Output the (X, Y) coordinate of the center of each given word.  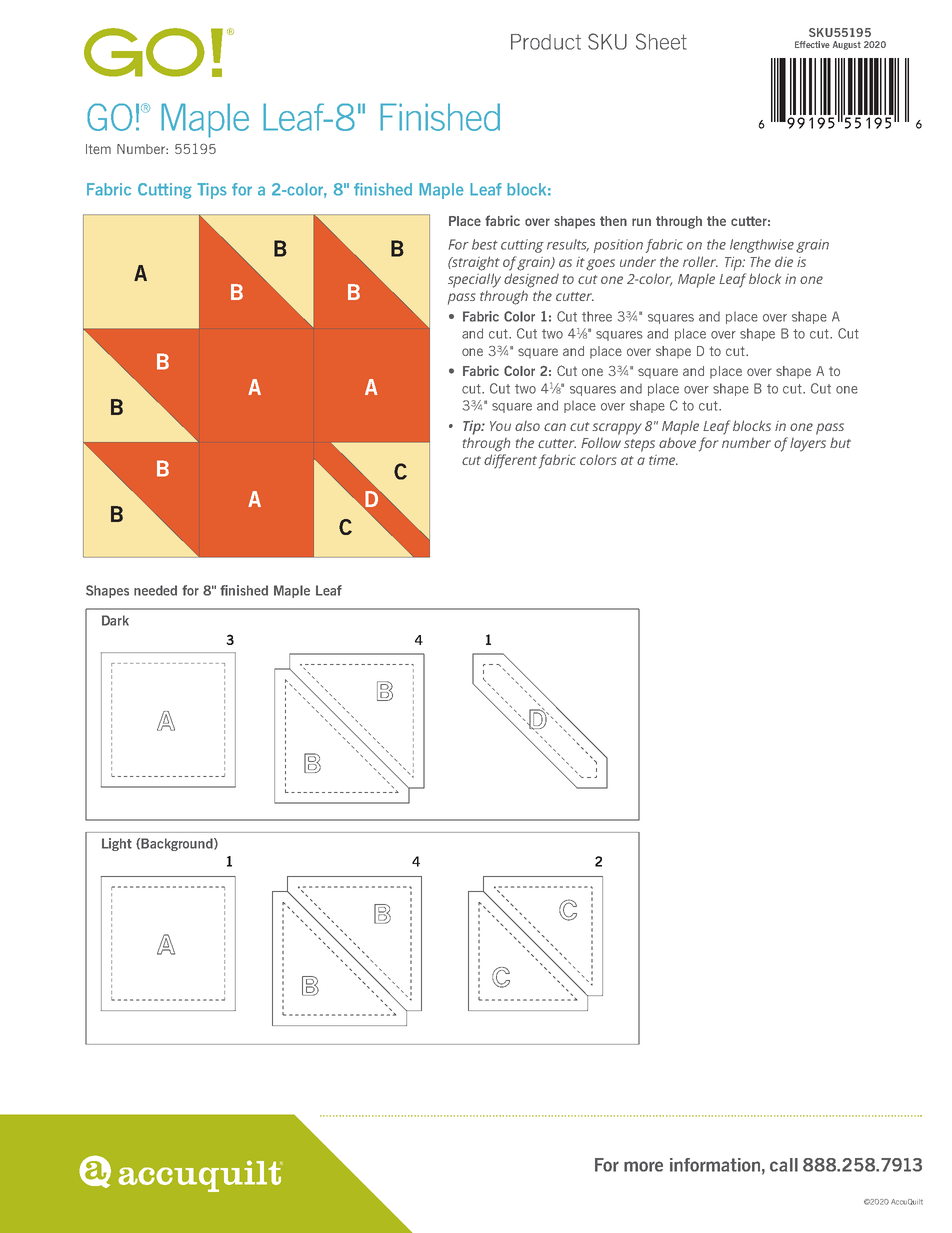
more (643, 1166)
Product (546, 42)
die (784, 261)
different (510, 461)
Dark (115, 620)
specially (474, 280)
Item (98, 149)
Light (117, 844)
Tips (211, 191)
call (784, 1165)
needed (155, 590)
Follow (601, 442)
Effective (812, 44)
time (663, 460)
